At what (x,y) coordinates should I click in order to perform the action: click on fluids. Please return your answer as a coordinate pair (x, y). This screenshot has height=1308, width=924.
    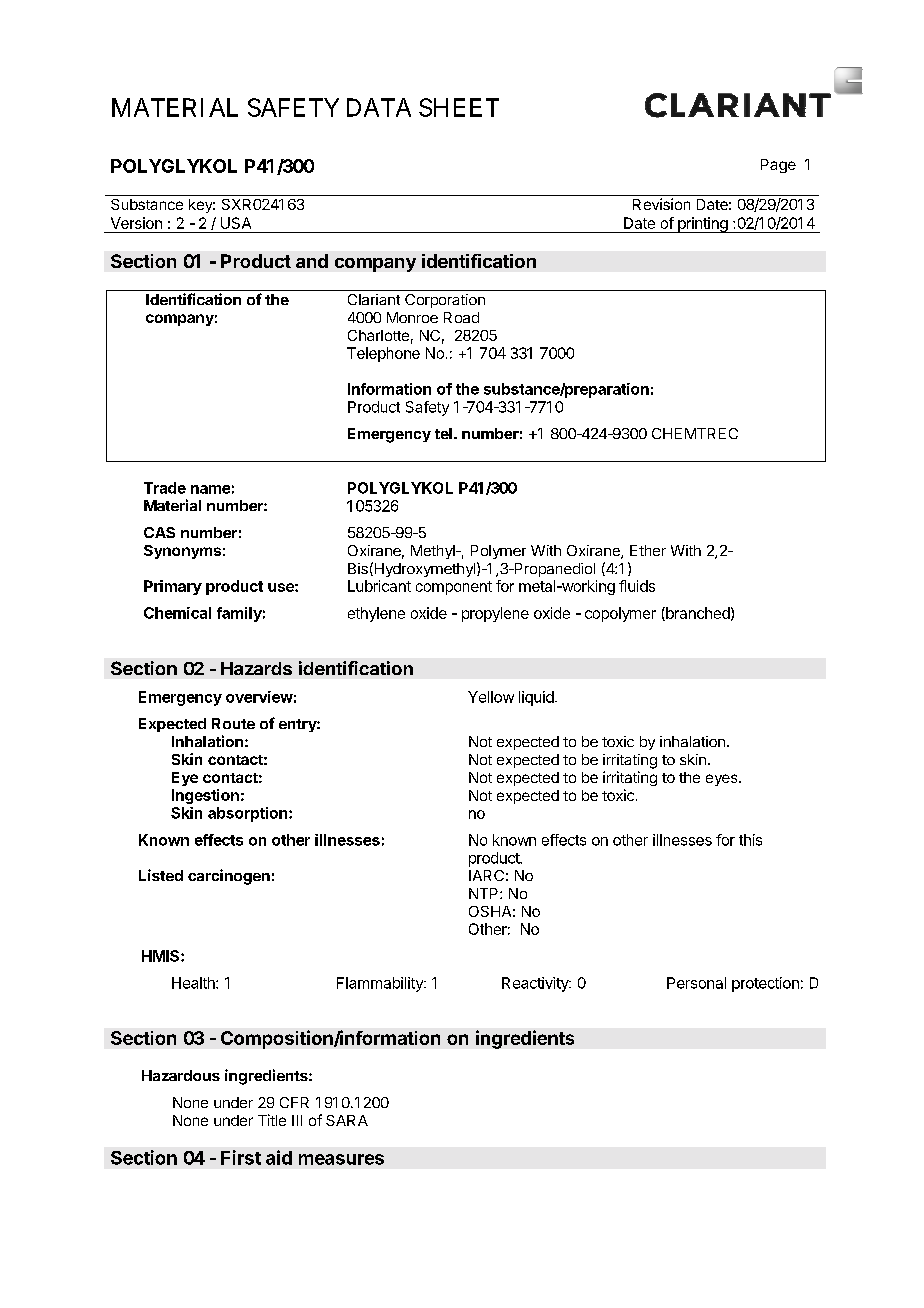
    Looking at the image, I should click on (637, 586).
